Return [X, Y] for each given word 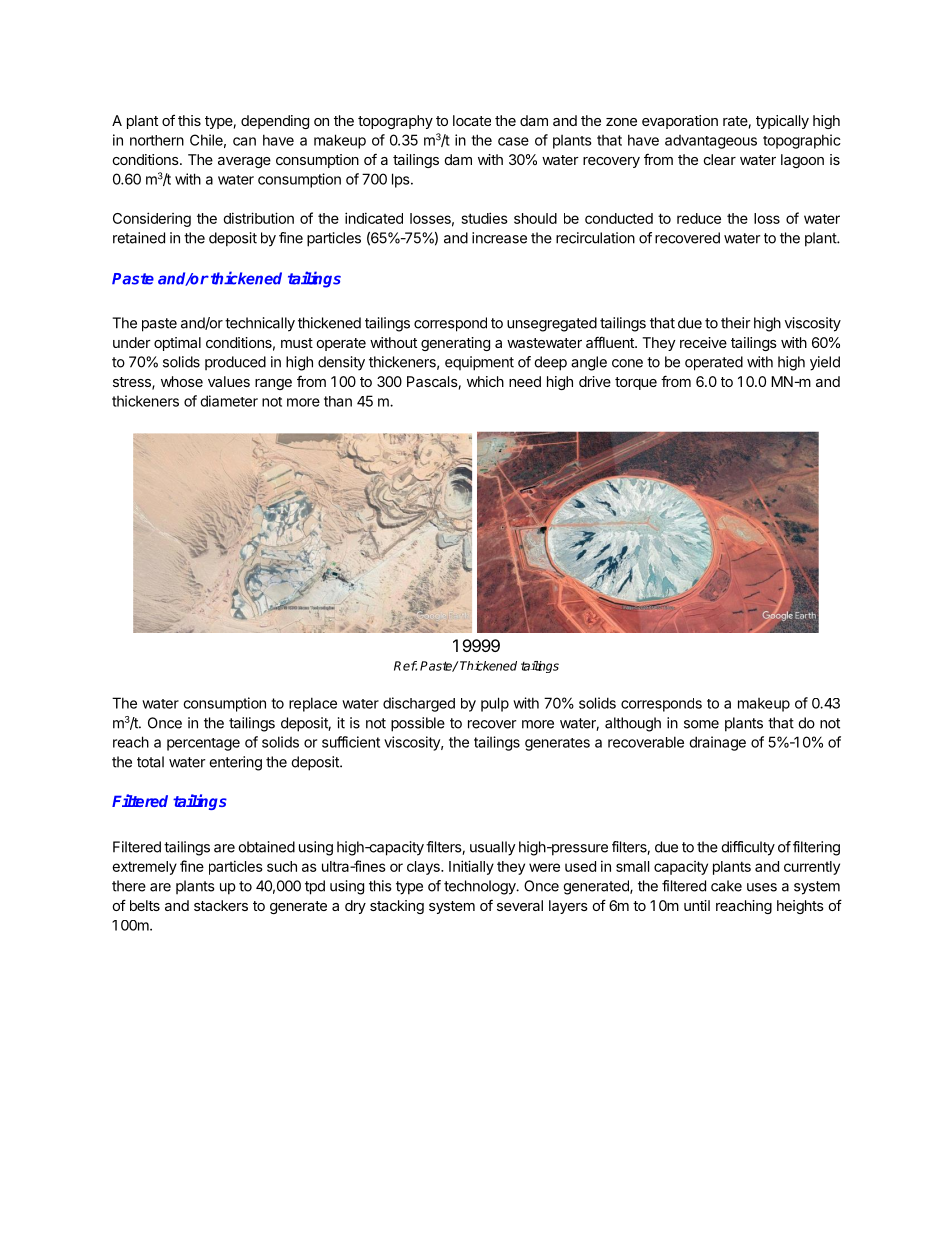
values [229, 381]
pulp [495, 704]
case [513, 141]
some [701, 724]
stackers [221, 905]
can [244, 141]
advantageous [711, 142]
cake [726, 886]
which [485, 381]
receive [703, 342]
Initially [471, 867]
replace [313, 704]
